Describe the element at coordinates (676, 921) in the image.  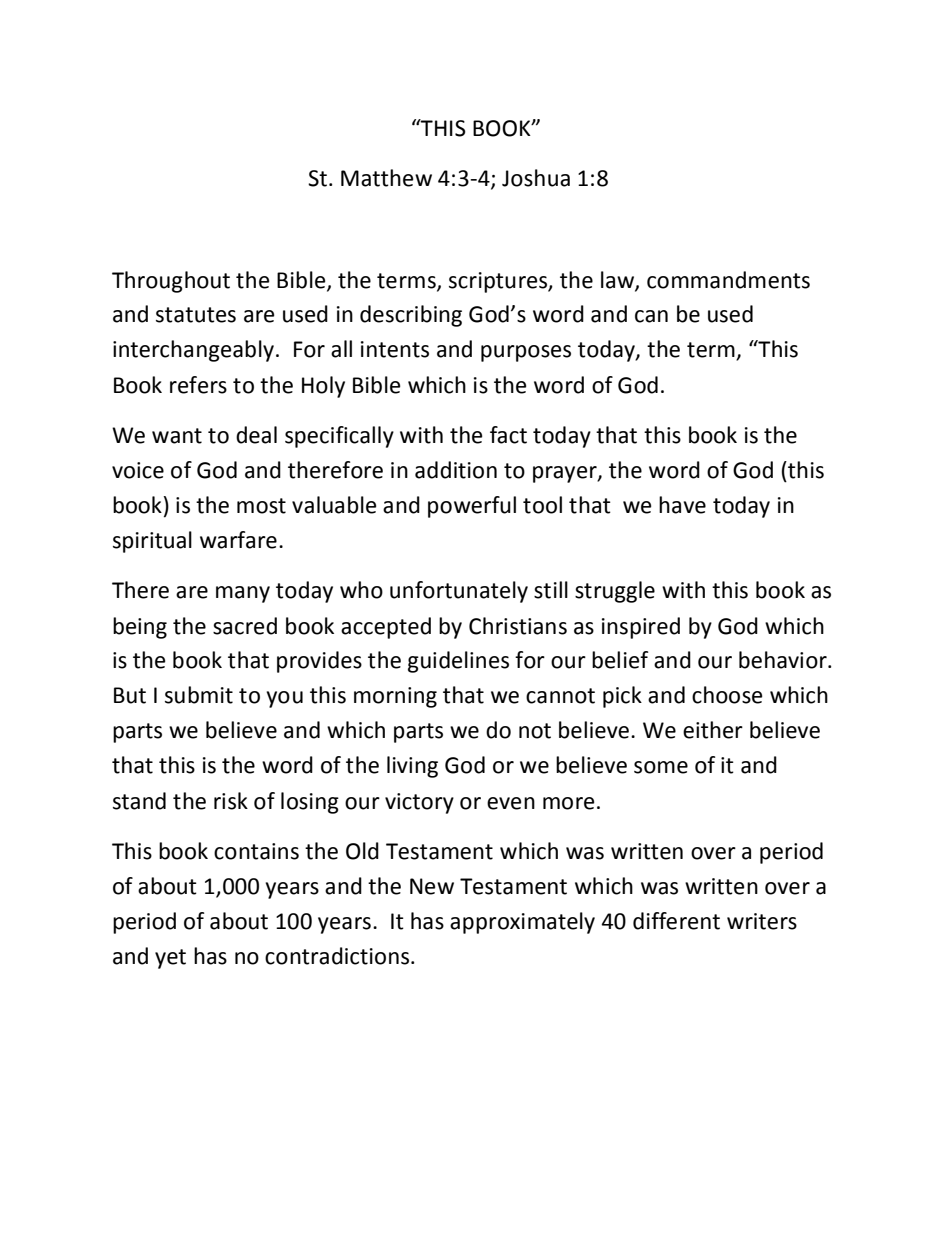
I see `different` at that location.
